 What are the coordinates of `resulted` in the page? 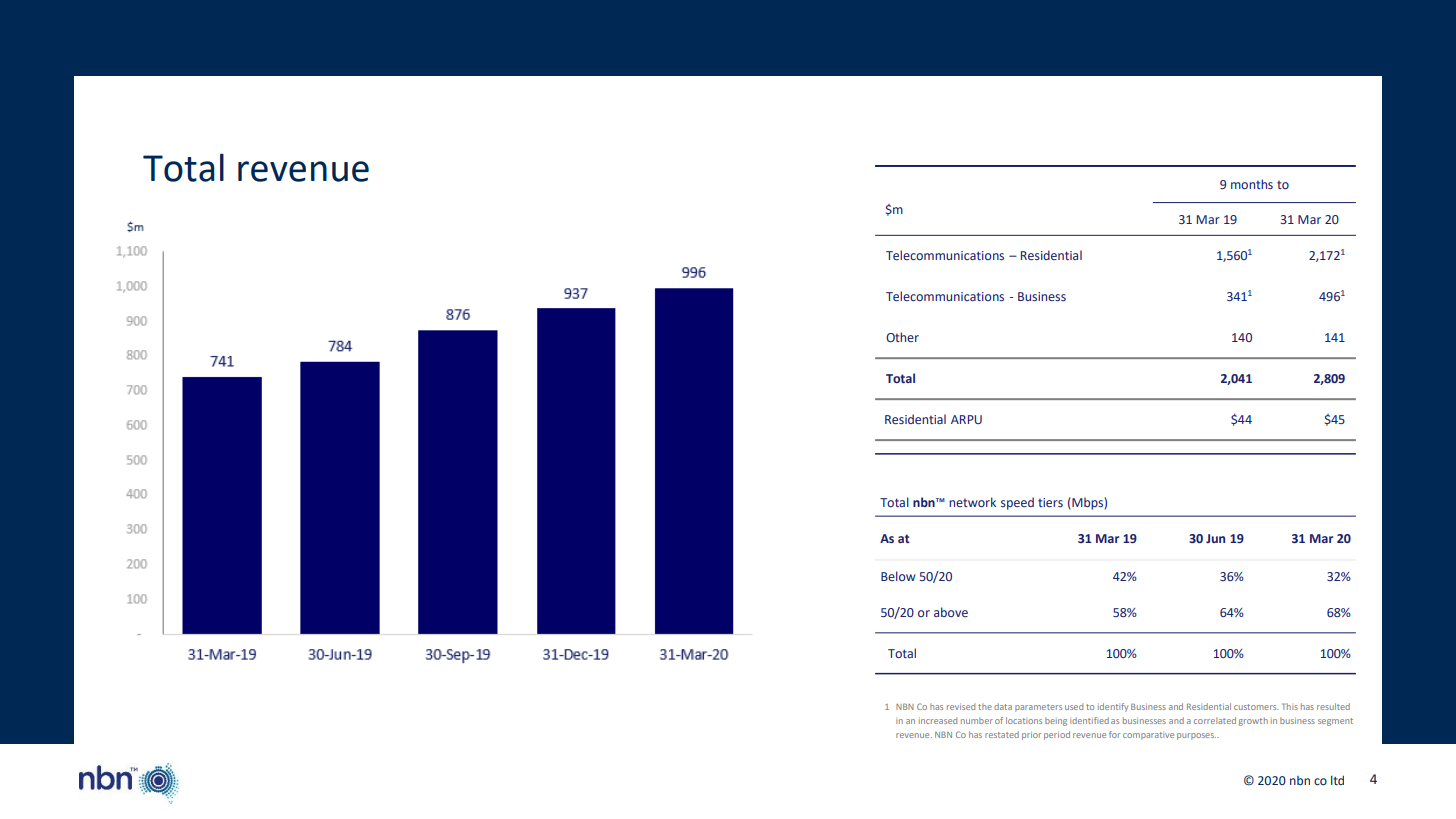 It's located at (1333, 706).
